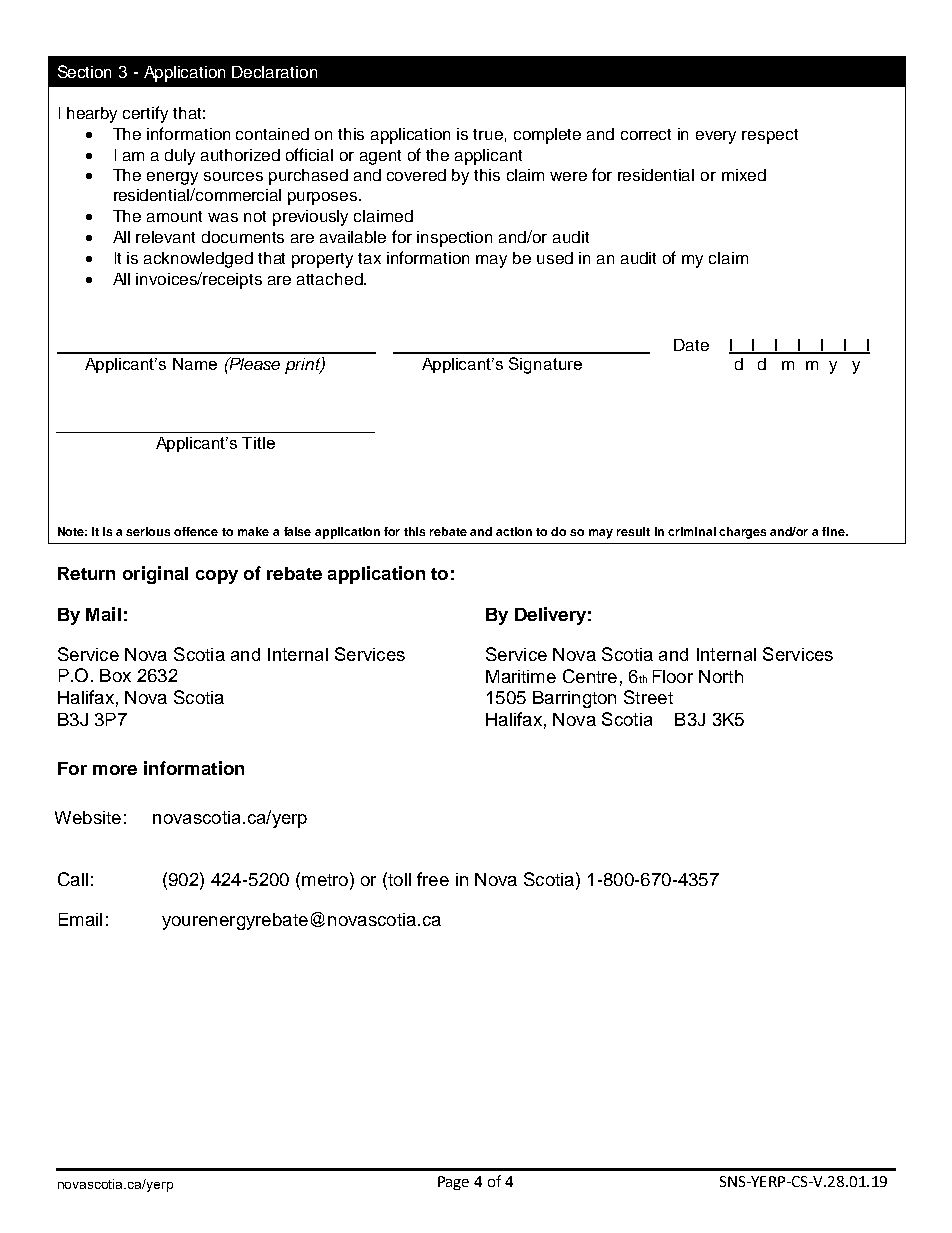 The width and height of the screenshot is (952, 1233). I want to click on Street, so click(648, 697).
